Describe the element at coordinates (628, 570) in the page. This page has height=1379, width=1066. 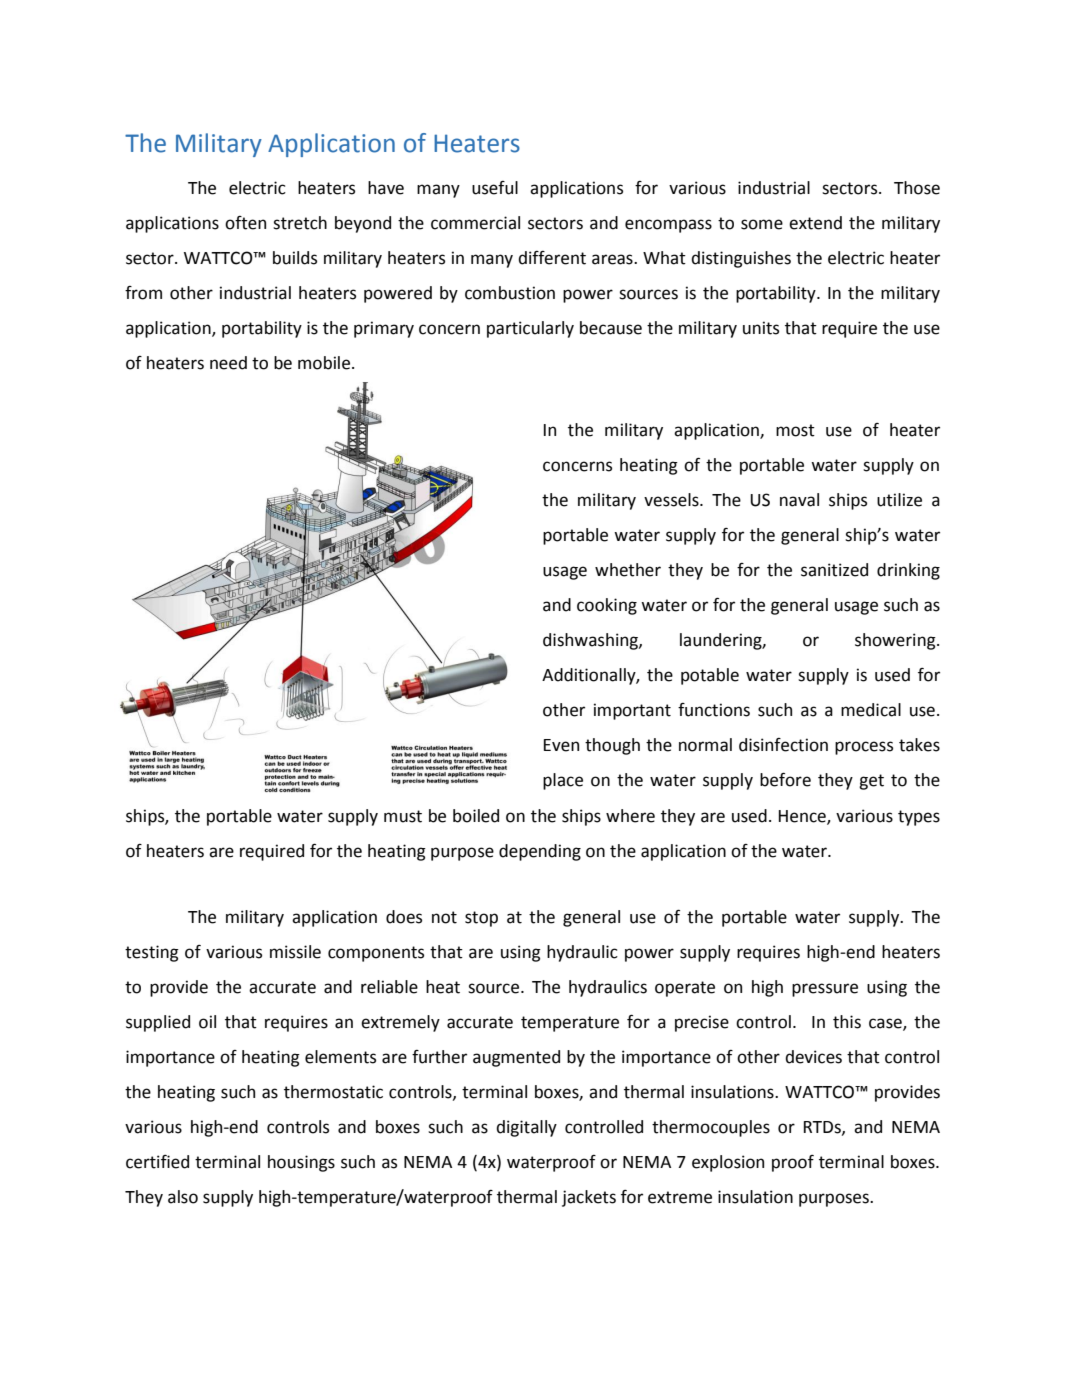
I see `whether` at that location.
